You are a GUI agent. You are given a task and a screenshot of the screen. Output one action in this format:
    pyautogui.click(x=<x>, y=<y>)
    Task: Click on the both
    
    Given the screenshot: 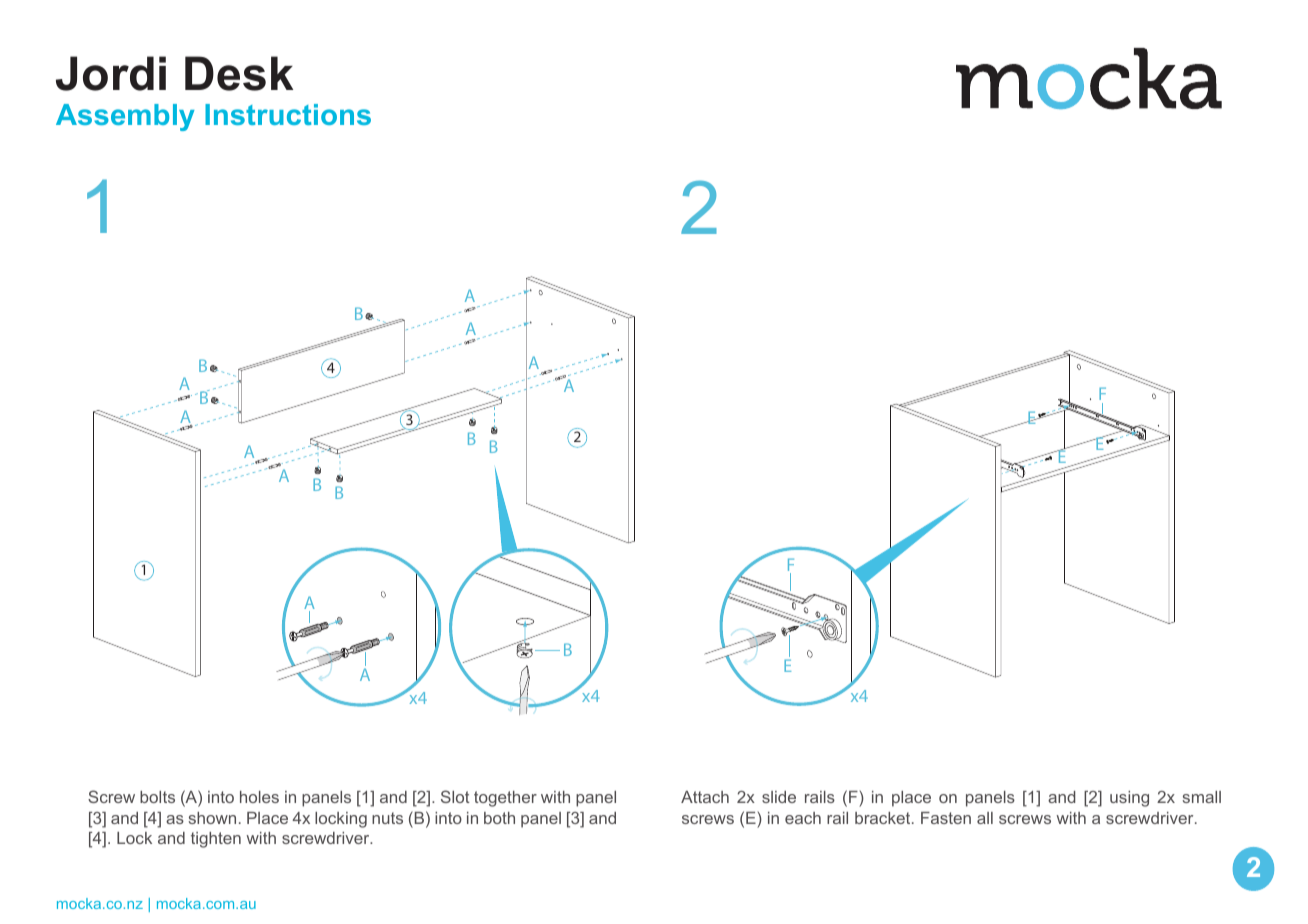 What is the action you would take?
    pyautogui.click(x=499, y=818)
